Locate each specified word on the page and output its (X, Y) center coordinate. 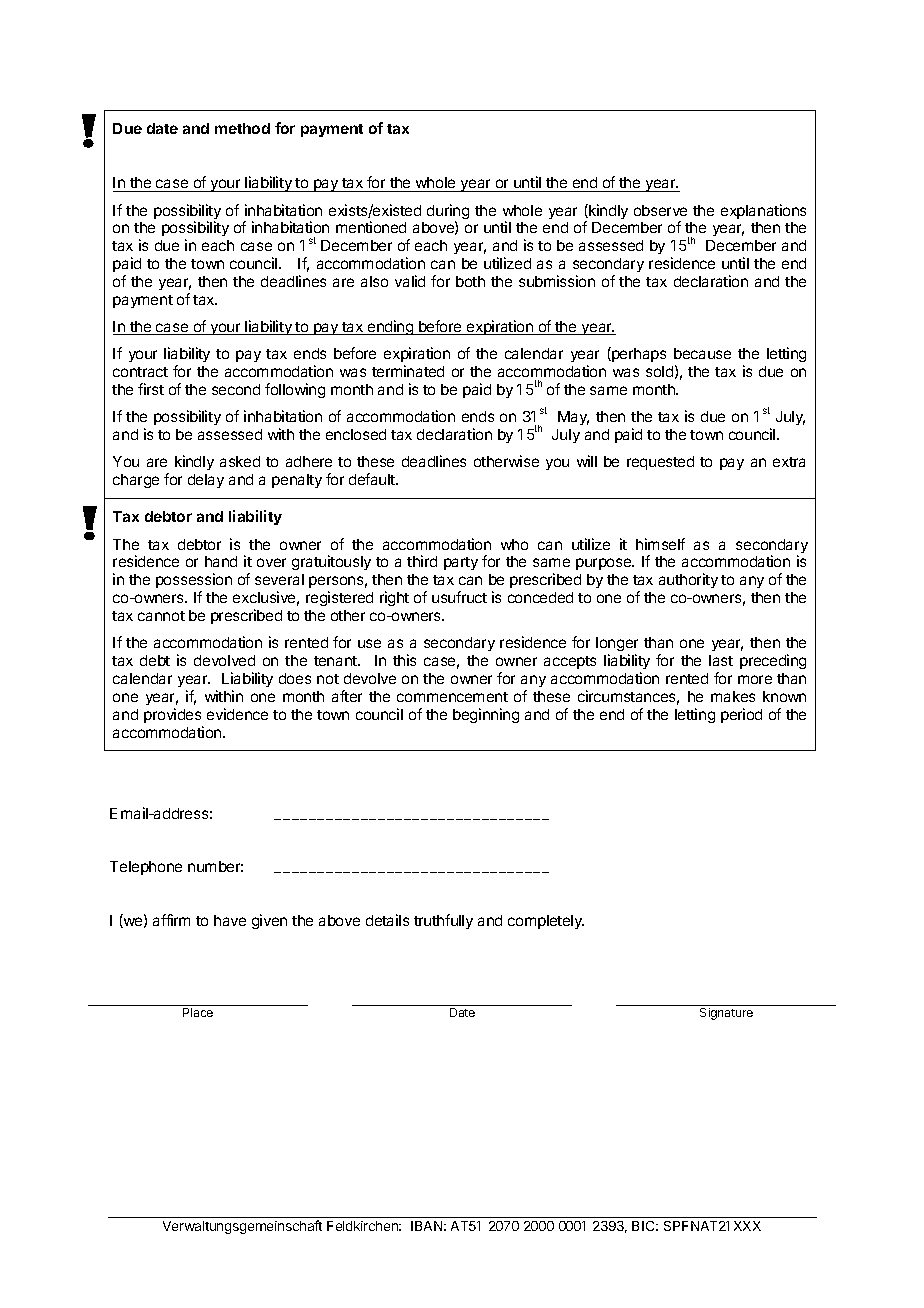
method (242, 128)
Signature (726, 1012)
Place (198, 1012)
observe (660, 210)
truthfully (443, 921)
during (448, 213)
